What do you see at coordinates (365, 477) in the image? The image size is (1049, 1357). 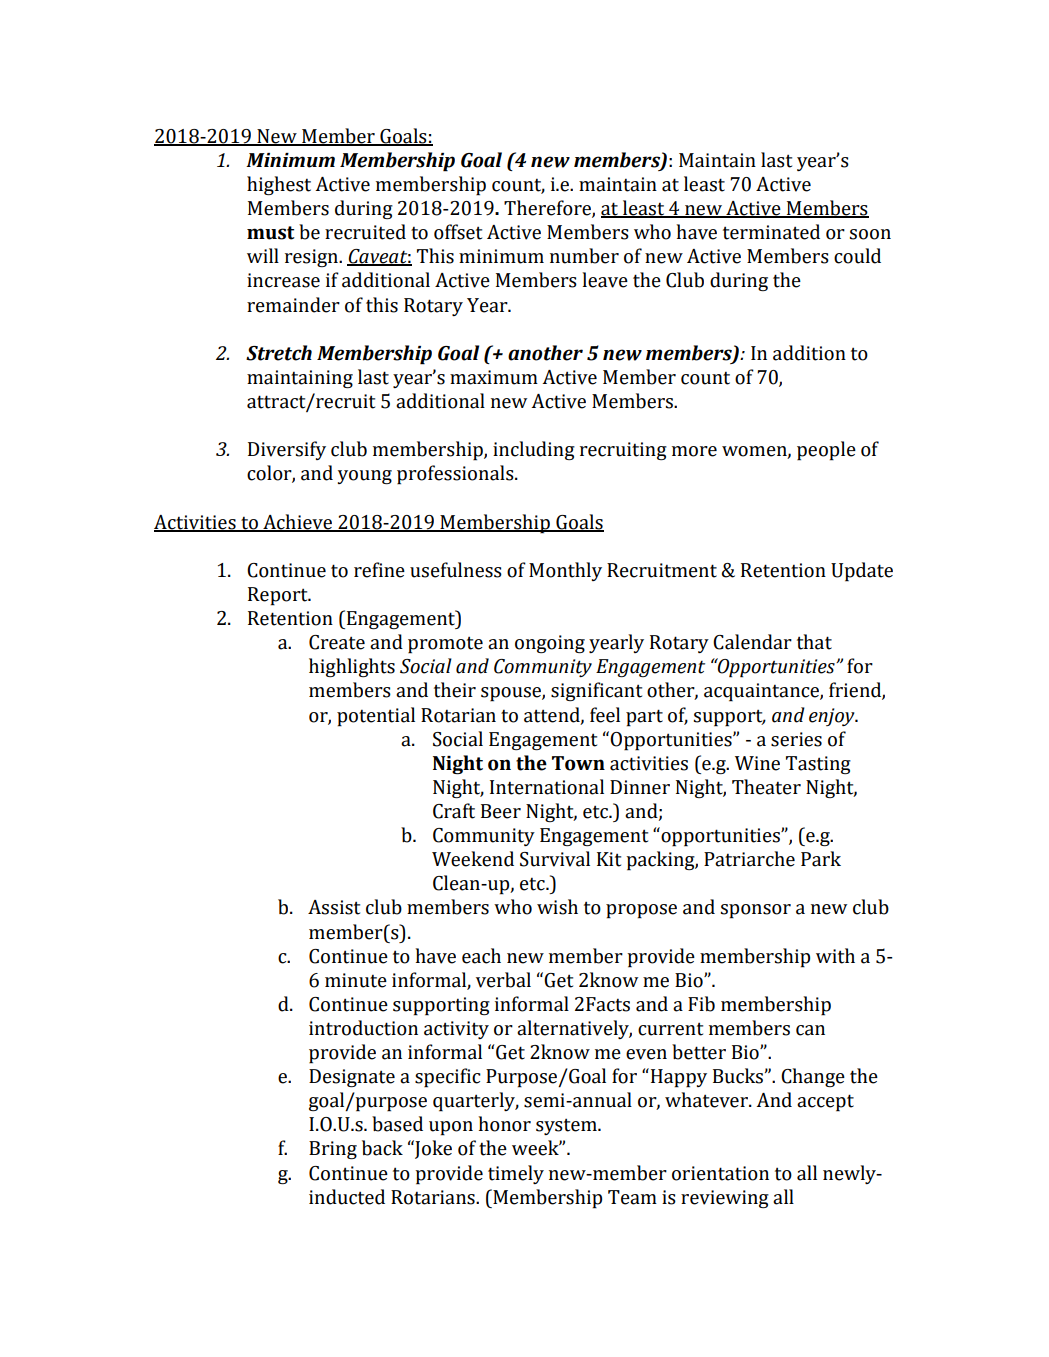 I see `young` at bounding box center [365, 477].
